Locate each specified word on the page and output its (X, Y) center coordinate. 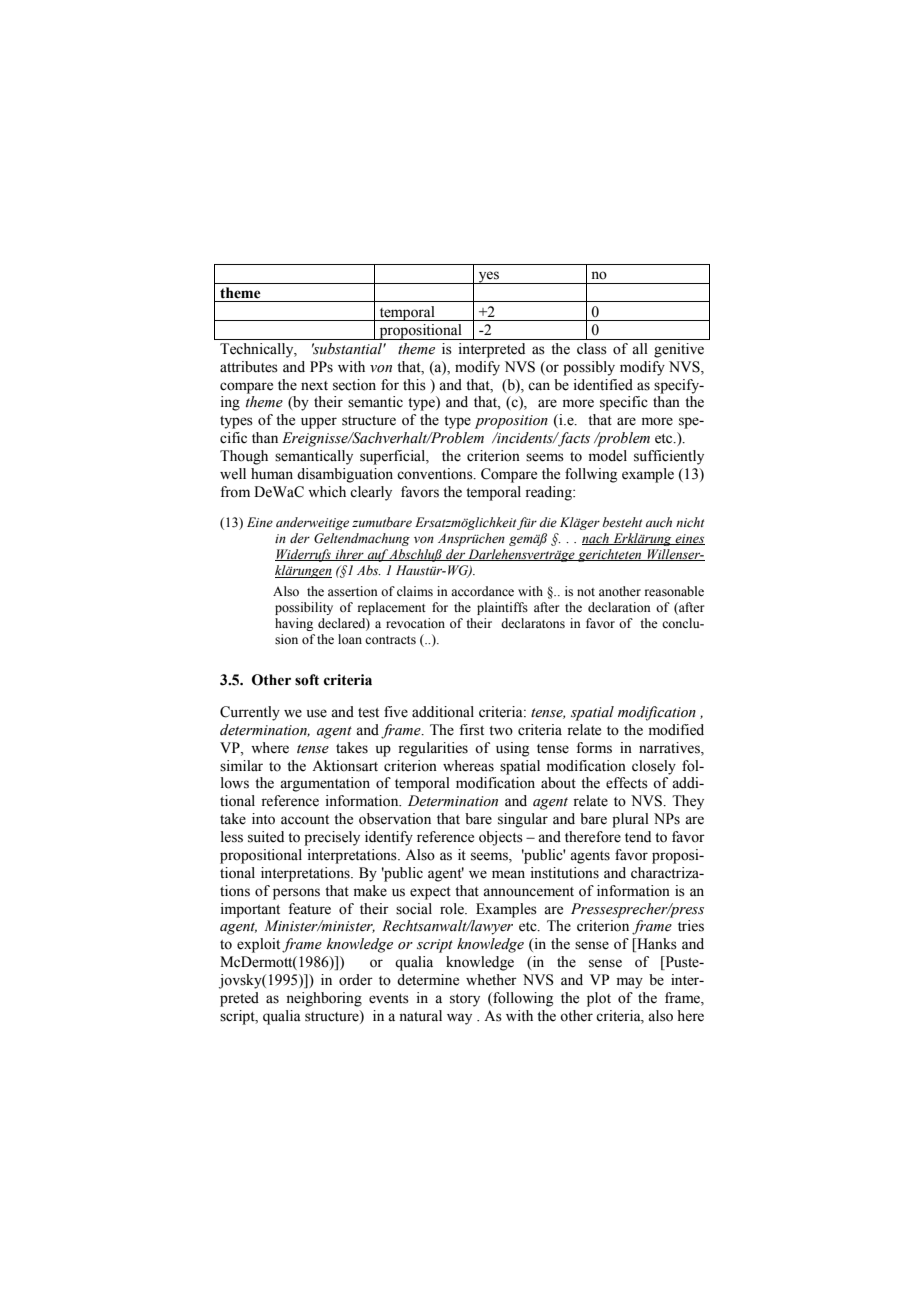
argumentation (325, 784)
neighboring (324, 999)
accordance (482, 591)
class (592, 349)
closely (654, 767)
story (465, 1000)
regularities (433, 749)
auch (659, 522)
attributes (249, 367)
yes (488, 277)
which (327, 491)
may (630, 983)
